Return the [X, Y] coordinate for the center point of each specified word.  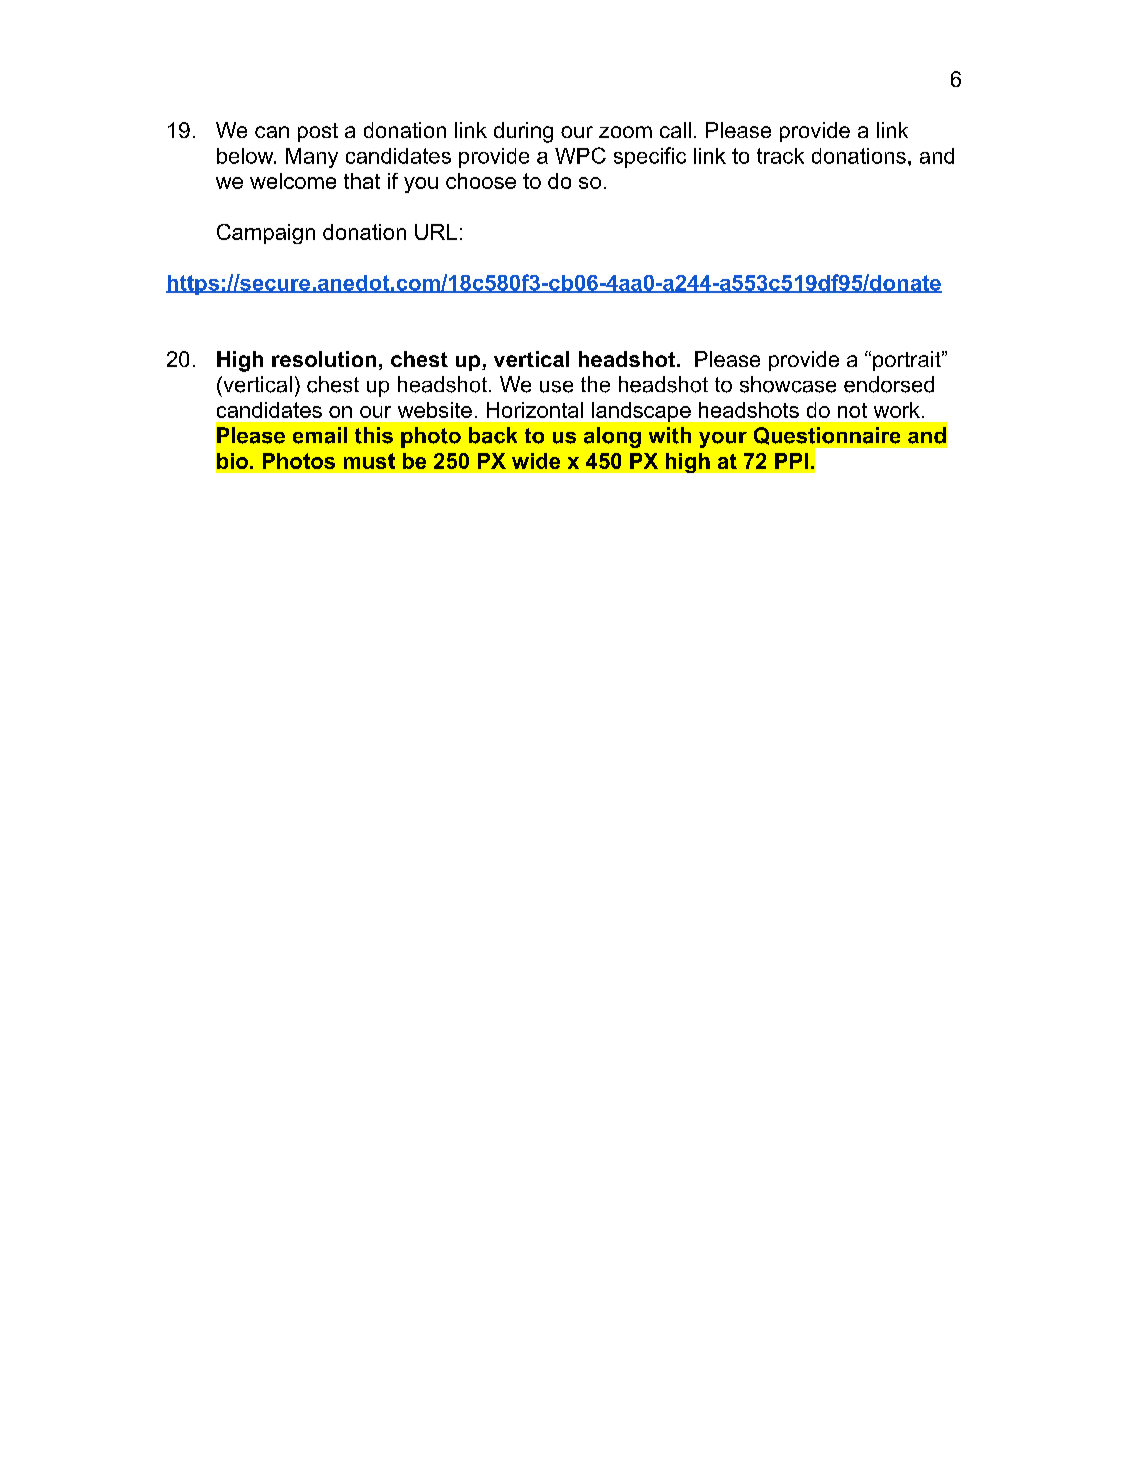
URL [436, 232]
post [318, 132]
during [523, 132]
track [780, 156]
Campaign [266, 234]
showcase [788, 384]
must [369, 461]
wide [536, 461]
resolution [324, 359]
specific [650, 157]
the [595, 384]
